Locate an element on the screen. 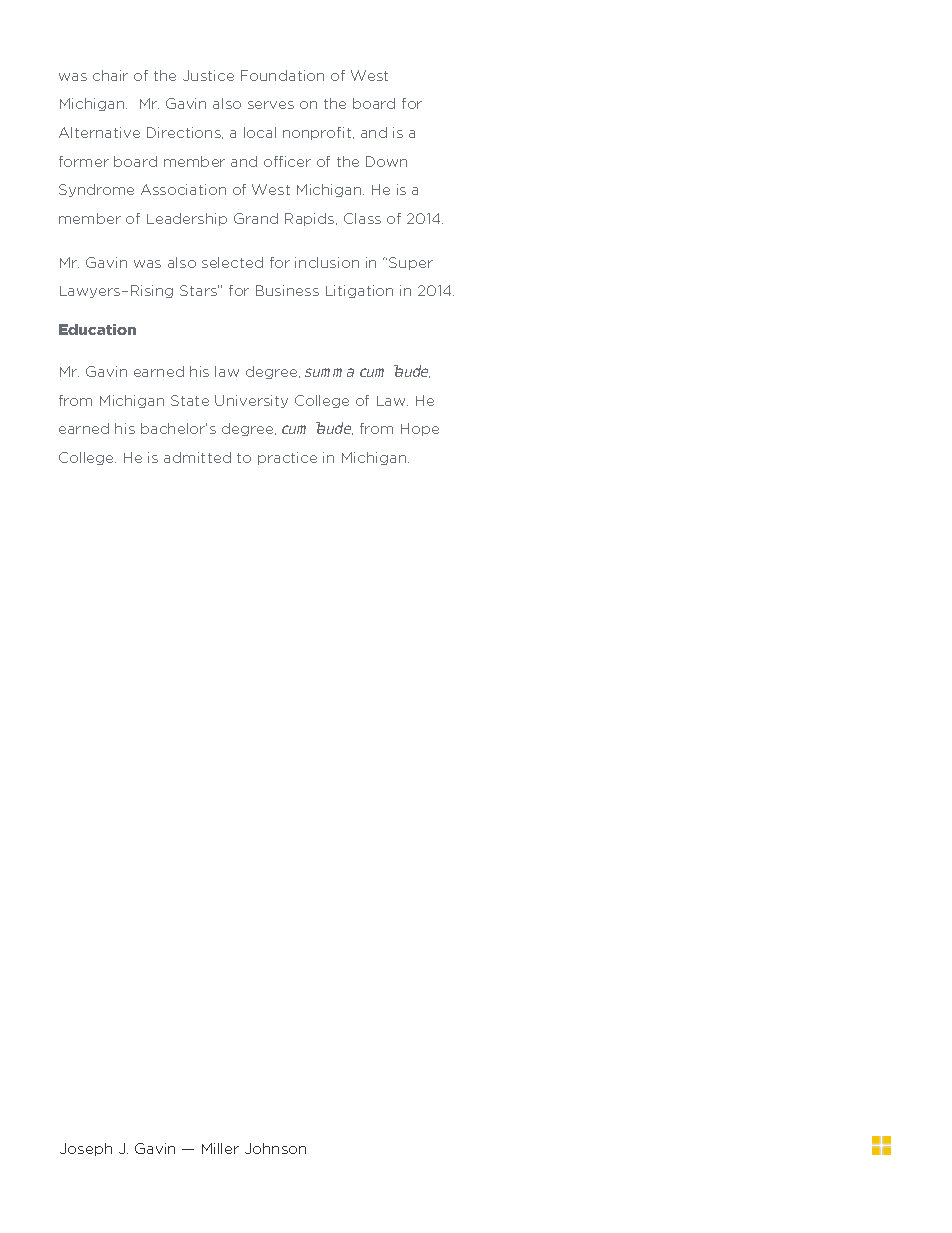 This screenshot has width=952, height=1233. chair is located at coordinates (110, 75).
